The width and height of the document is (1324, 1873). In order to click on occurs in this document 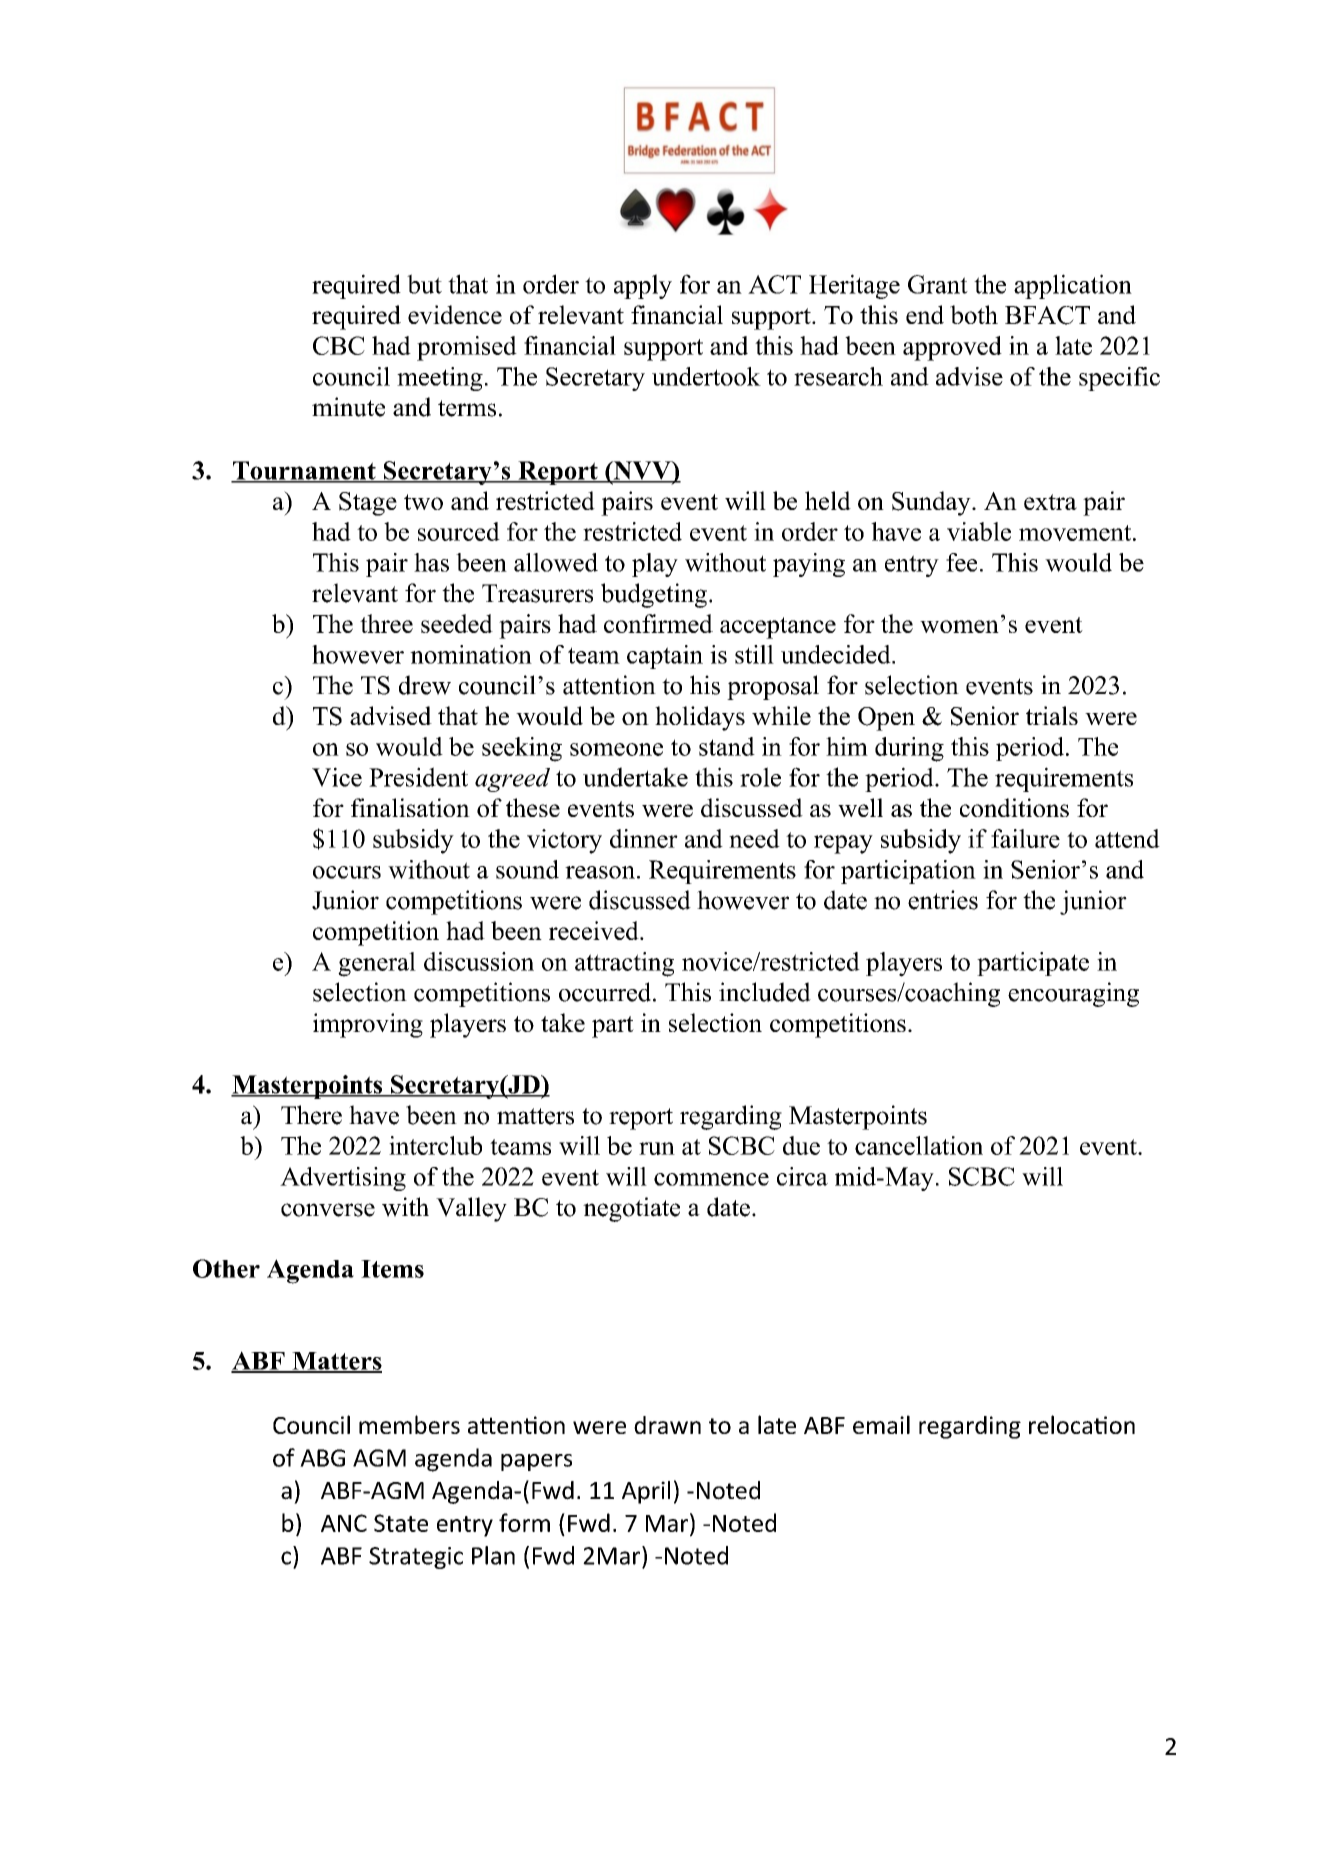, I will do `click(347, 872)`.
